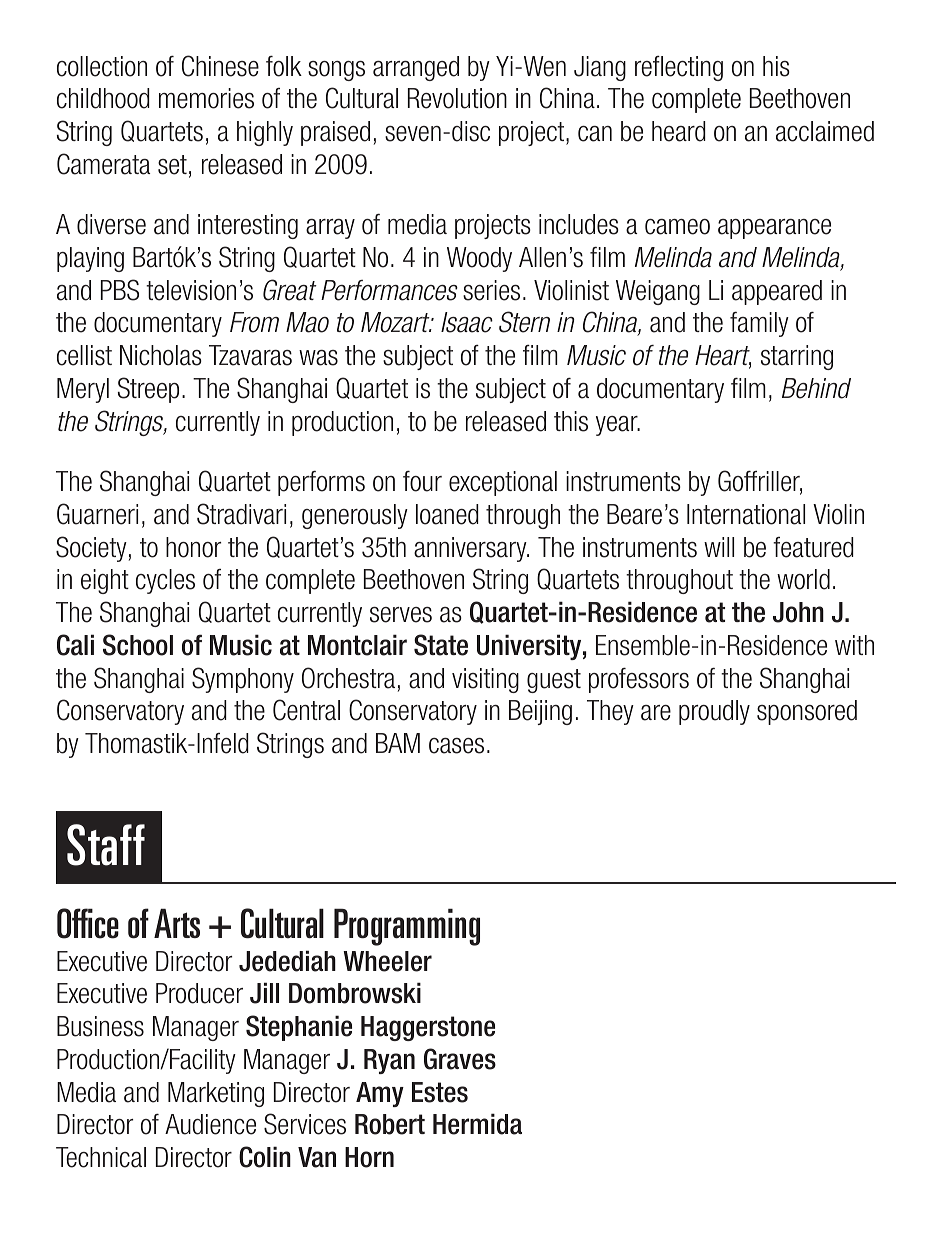 Image resolution: width=952 pixels, height=1233 pixels. What do you see at coordinates (825, 131) in the screenshot?
I see `acclaimed` at bounding box center [825, 131].
